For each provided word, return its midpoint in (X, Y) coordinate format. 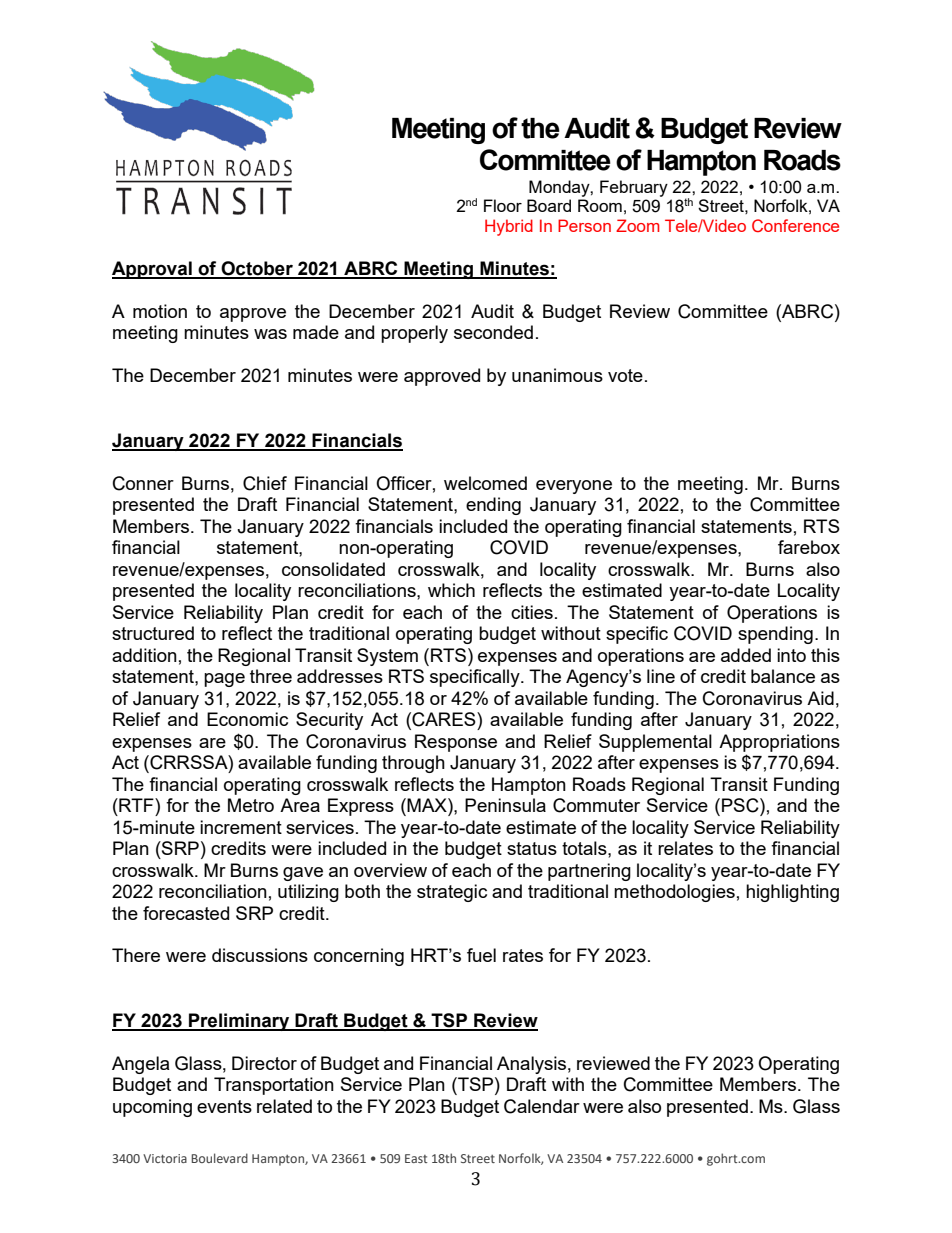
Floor (503, 205)
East (416, 1158)
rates (523, 955)
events (224, 1106)
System (387, 657)
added (746, 655)
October (257, 269)
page (224, 680)
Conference (795, 225)
